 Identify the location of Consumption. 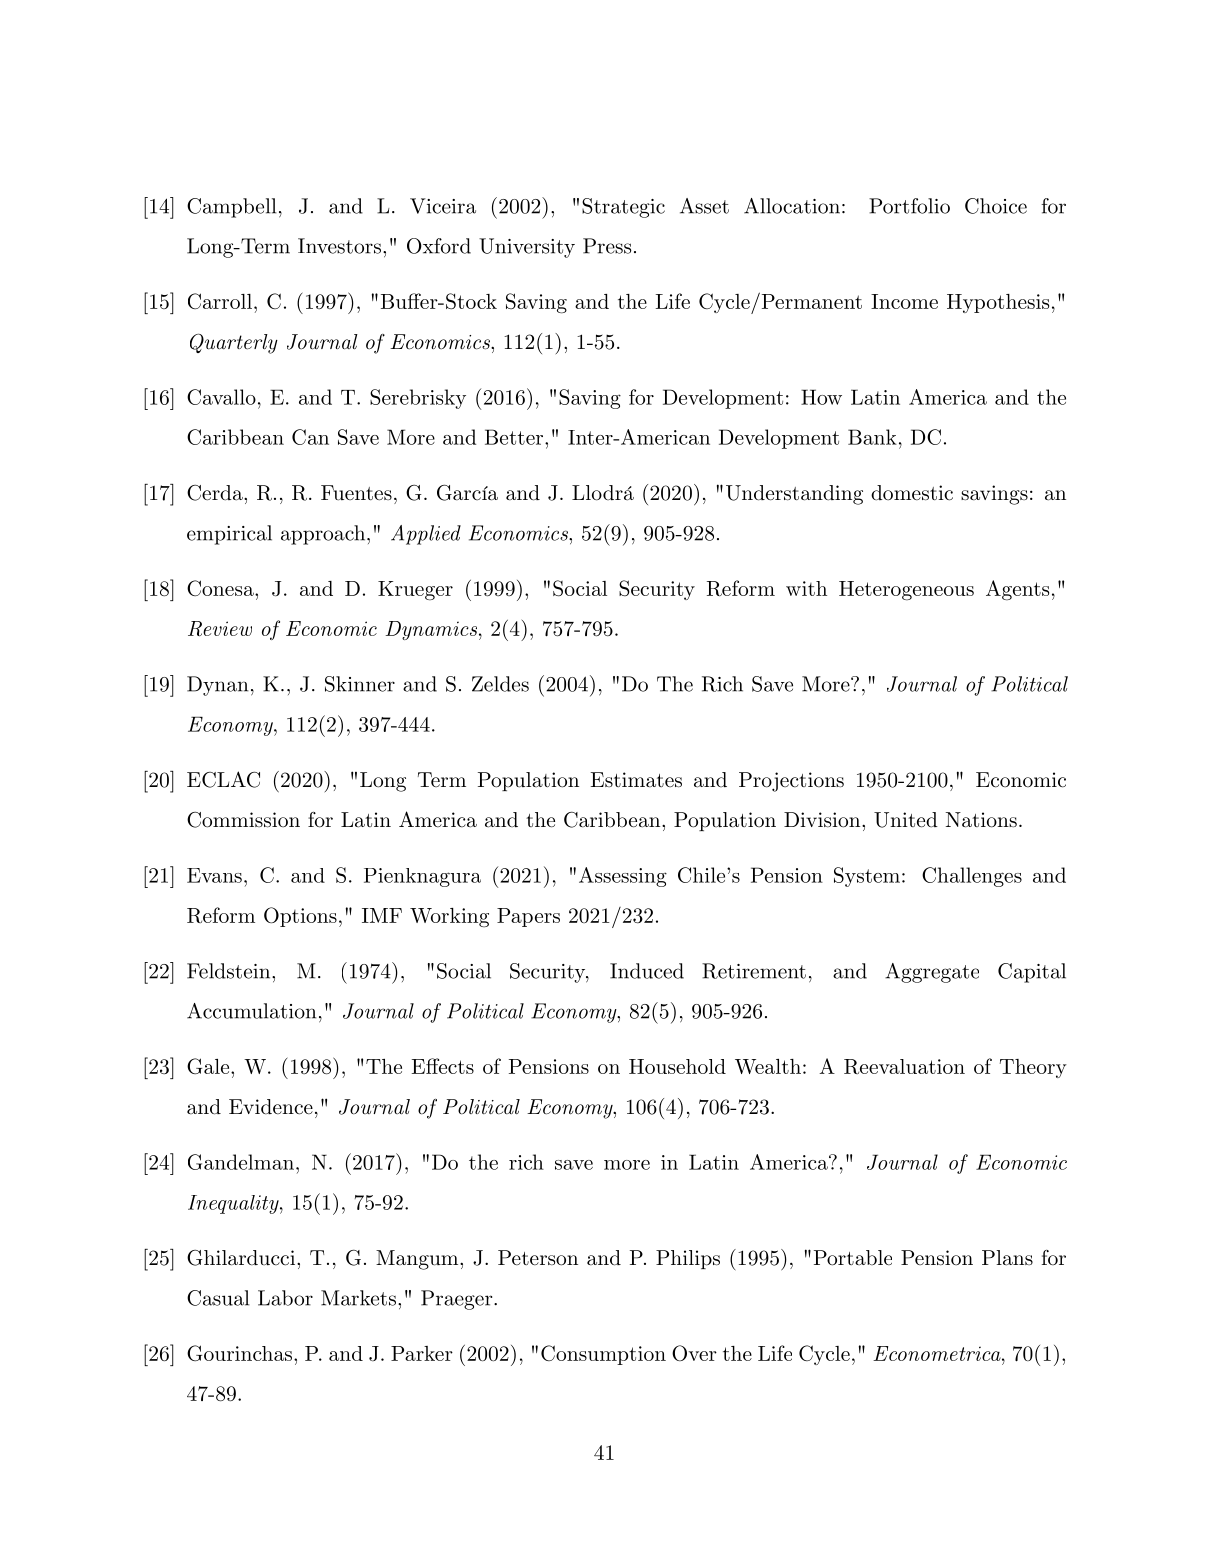
(603, 1355).
